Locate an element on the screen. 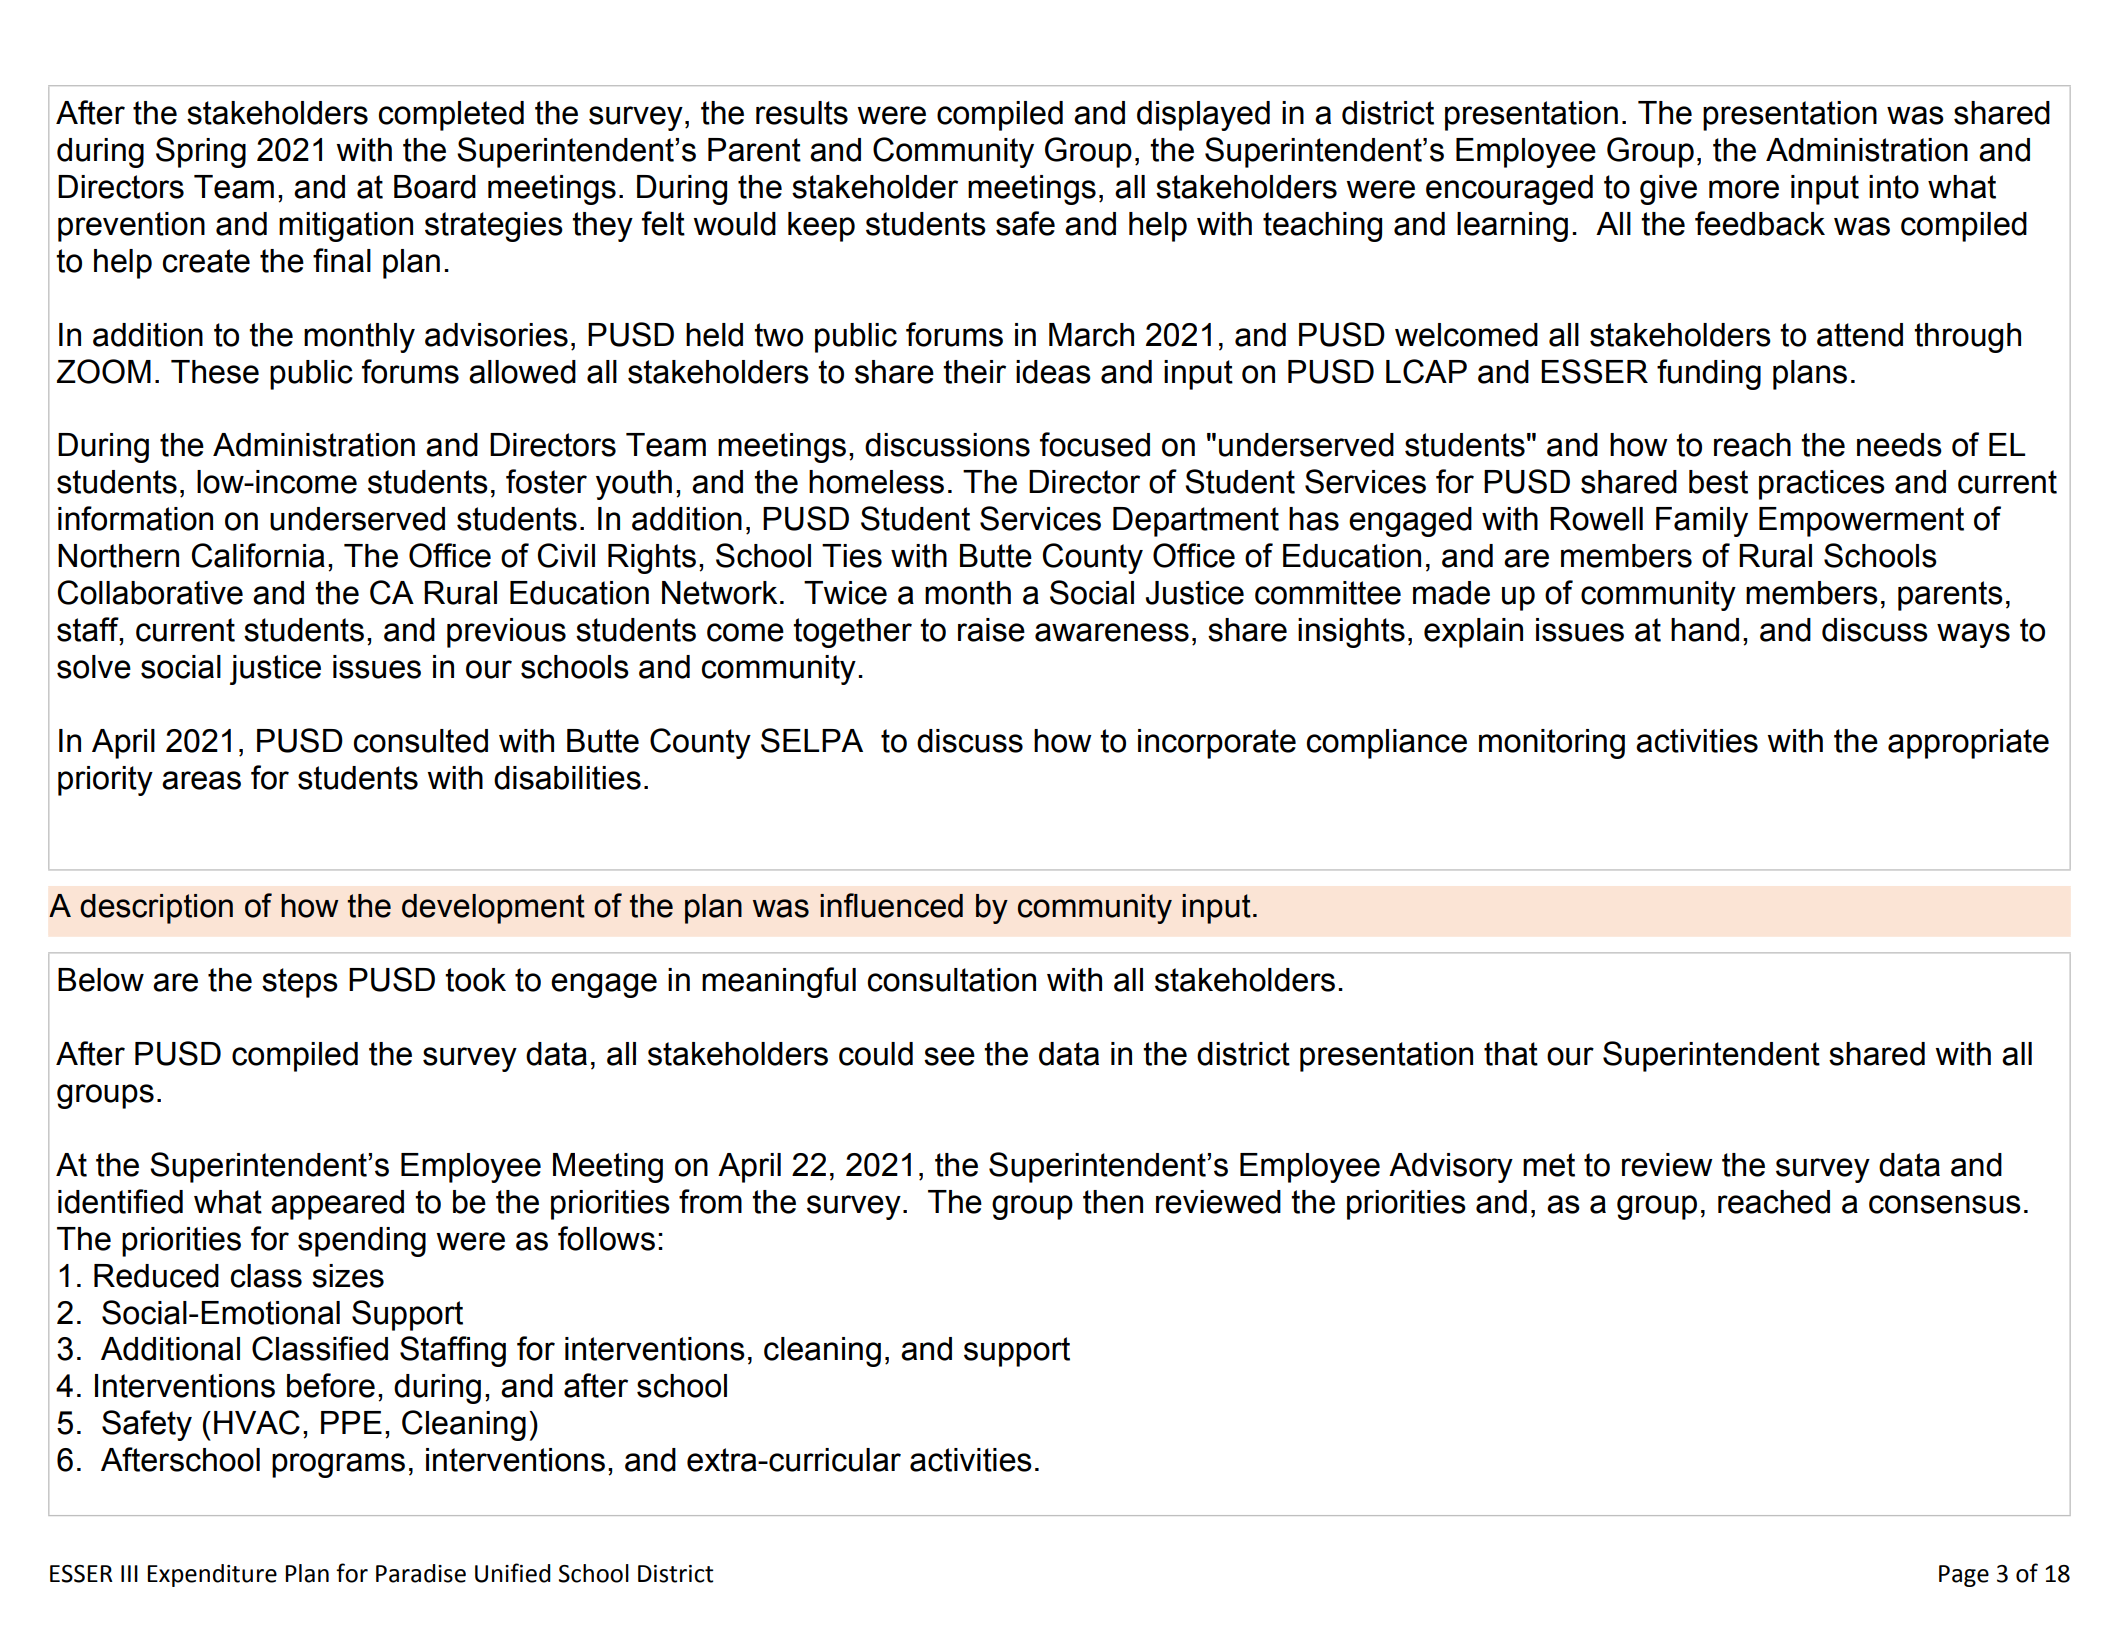 Image resolution: width=2119 pixels, height=1637 pixels. Spring is located at coordinates (201, 152).
